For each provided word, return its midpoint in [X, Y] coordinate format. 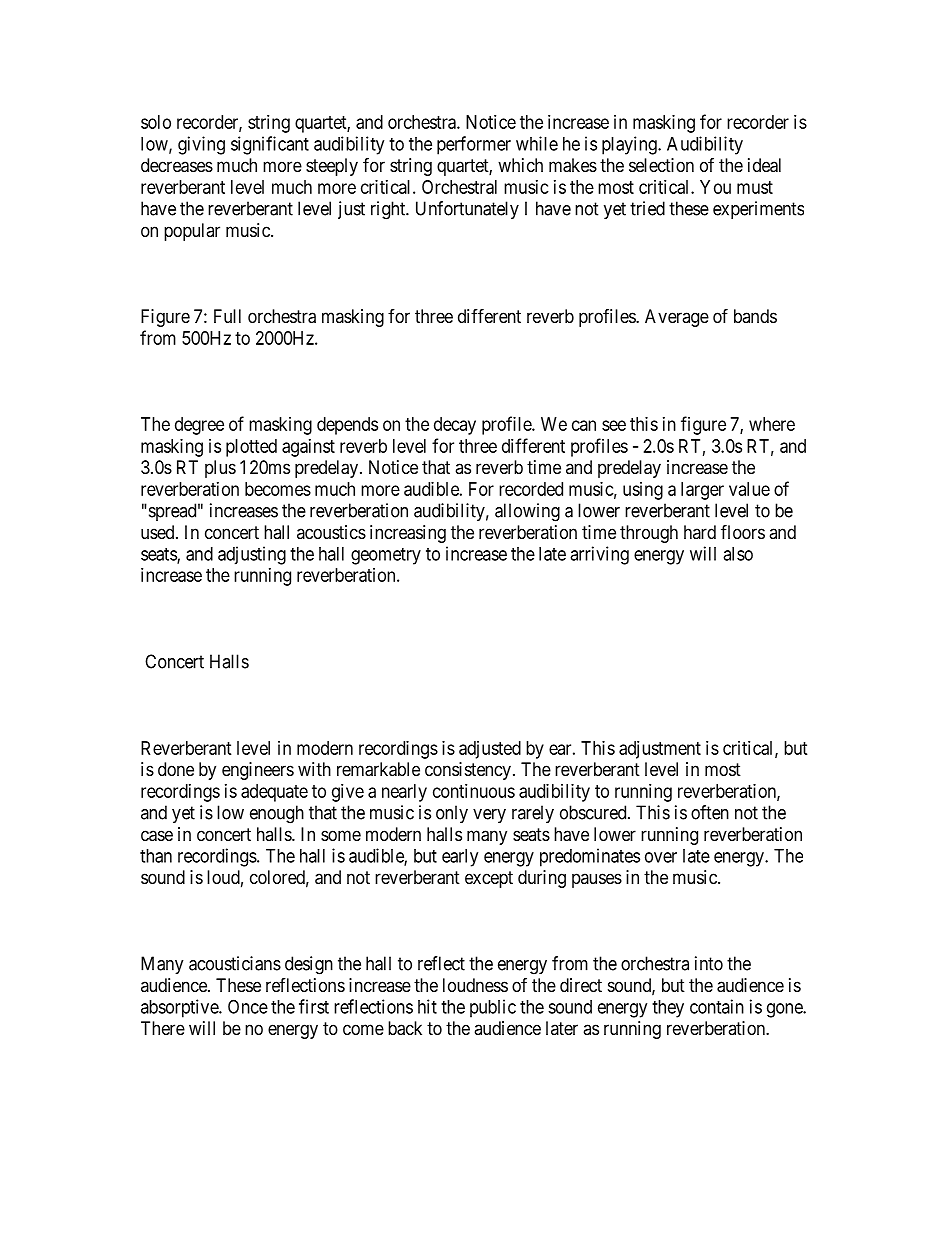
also [738, 554]
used [159, 532]
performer [474, 145]
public [493, 1008]
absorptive [180, 1008]
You [715, 187]
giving [201, 145]
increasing [408, 534]
